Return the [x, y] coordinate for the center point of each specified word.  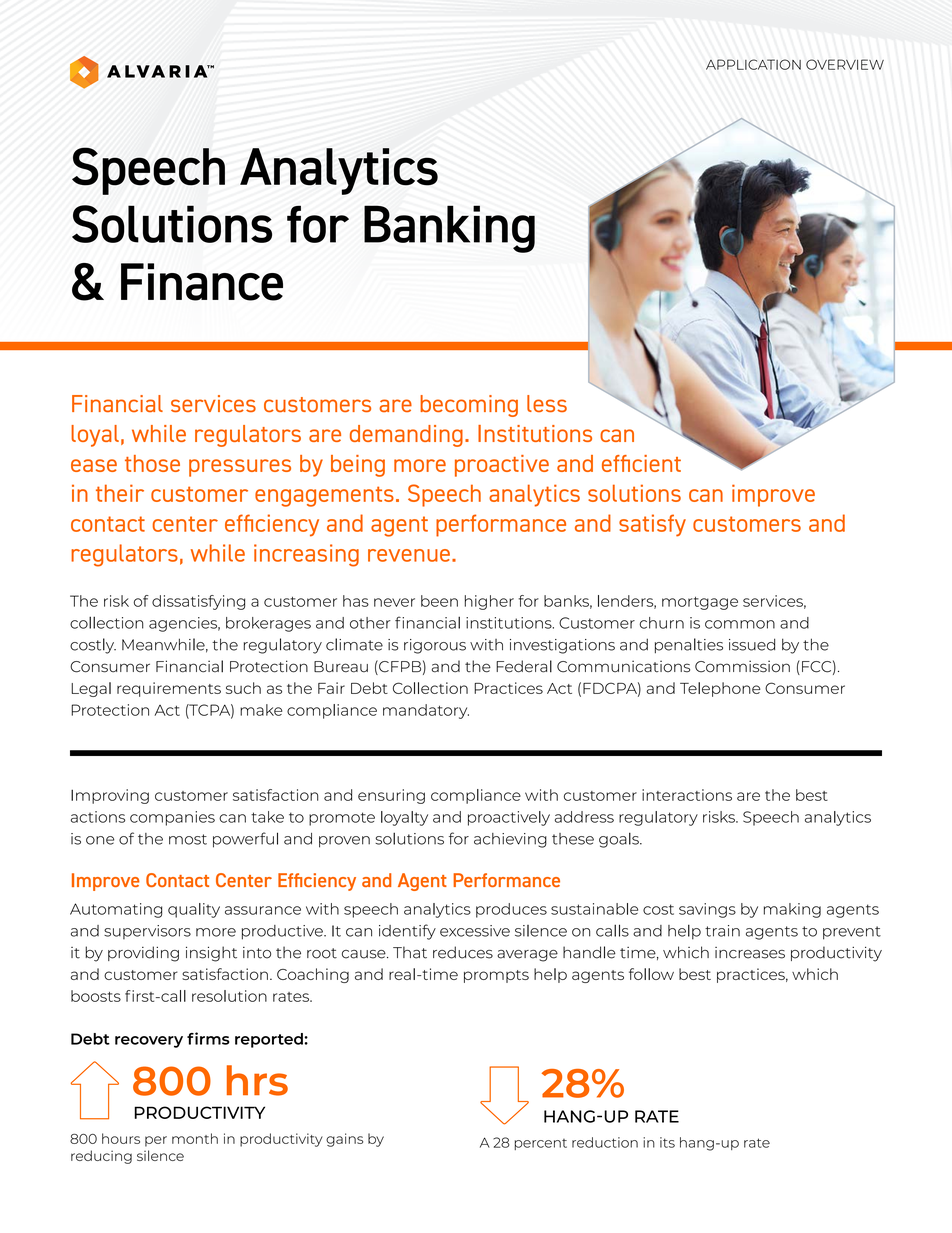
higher [489, 602]
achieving [510, 840]
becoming [469, 406]
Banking [449, 229]
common [740, 624]
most [188, 839]
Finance [202, 282]
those [152, 463]
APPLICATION [753, 64]
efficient [641, 463]
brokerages [268, 624]
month [195, 1138]
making [792, 910]
